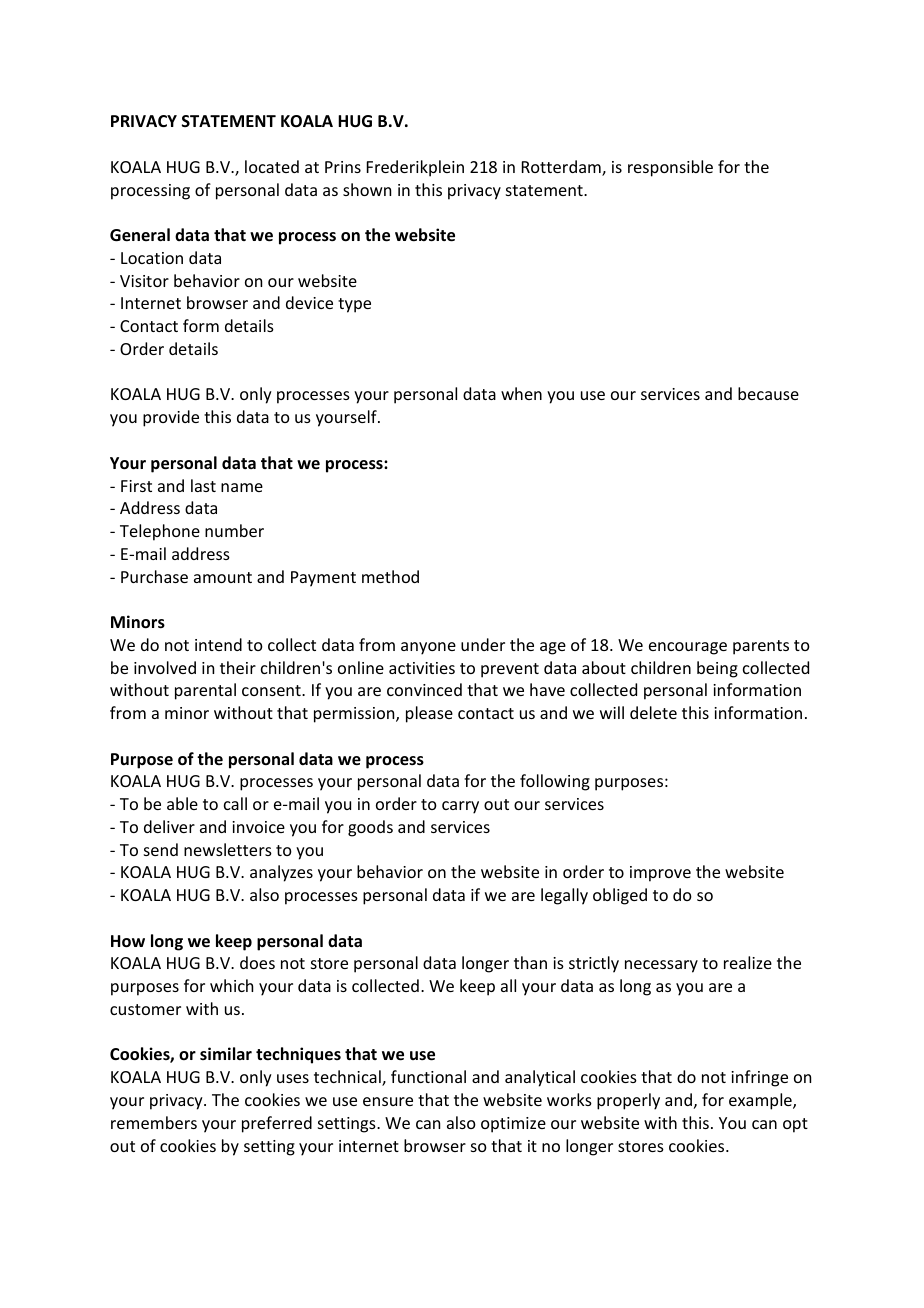 This document has width=924, height=1308. What do you see at coordinates (428, 648) in the document?
I see `anyone` at bounding box center [428, 648].
